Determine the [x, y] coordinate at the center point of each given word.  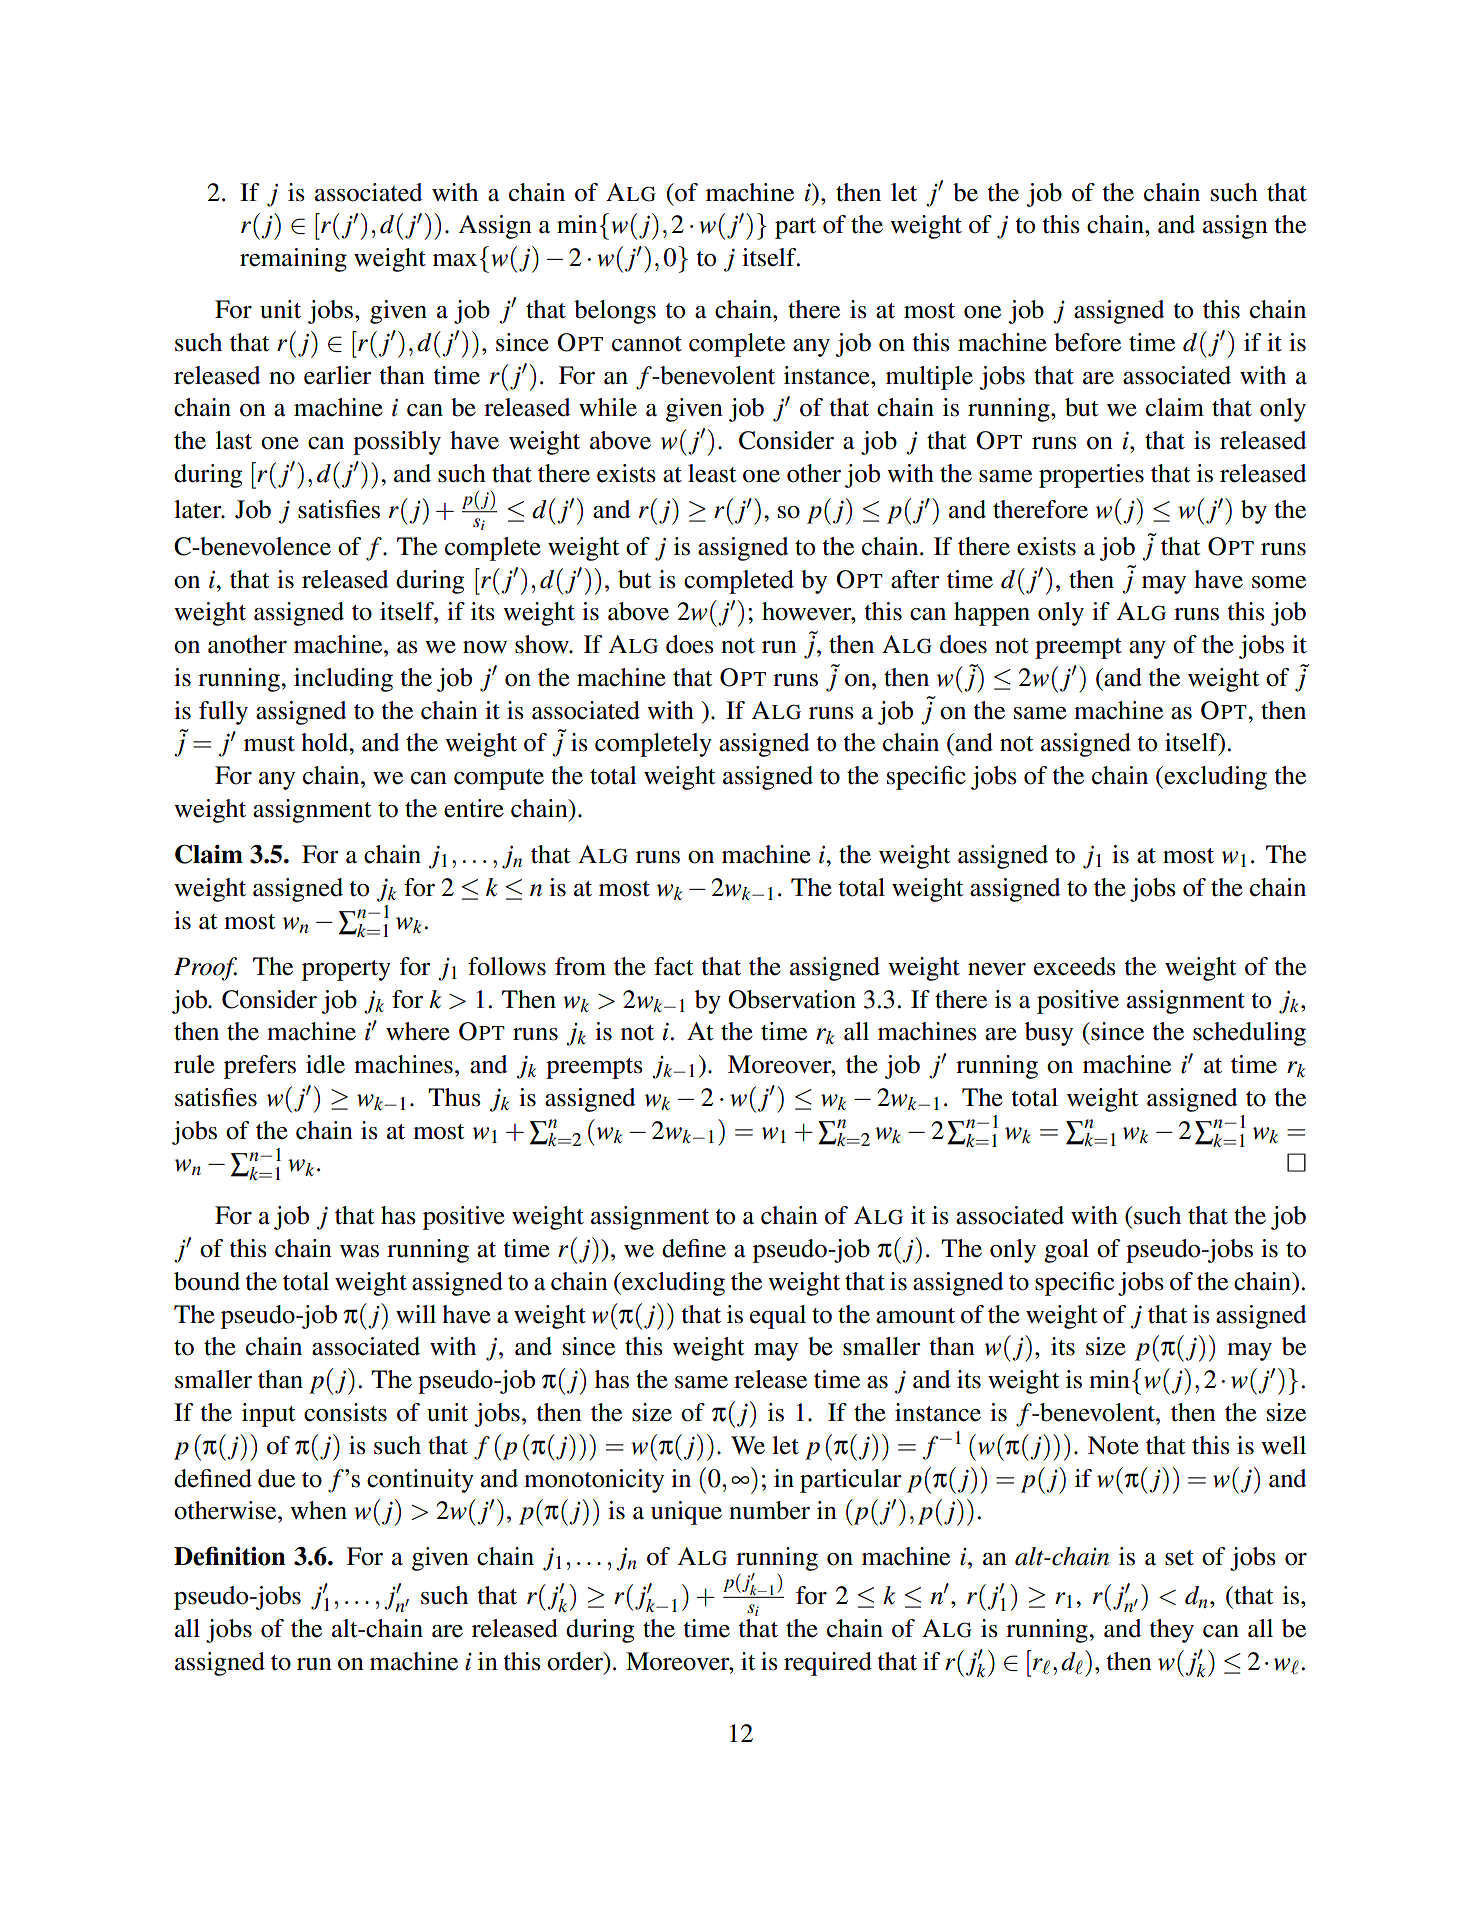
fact [674, 966]
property [346, 970]
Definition [230, 1556]
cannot [647, 344]
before [1087, 342]
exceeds [1075, 966]
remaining [293, 260]
